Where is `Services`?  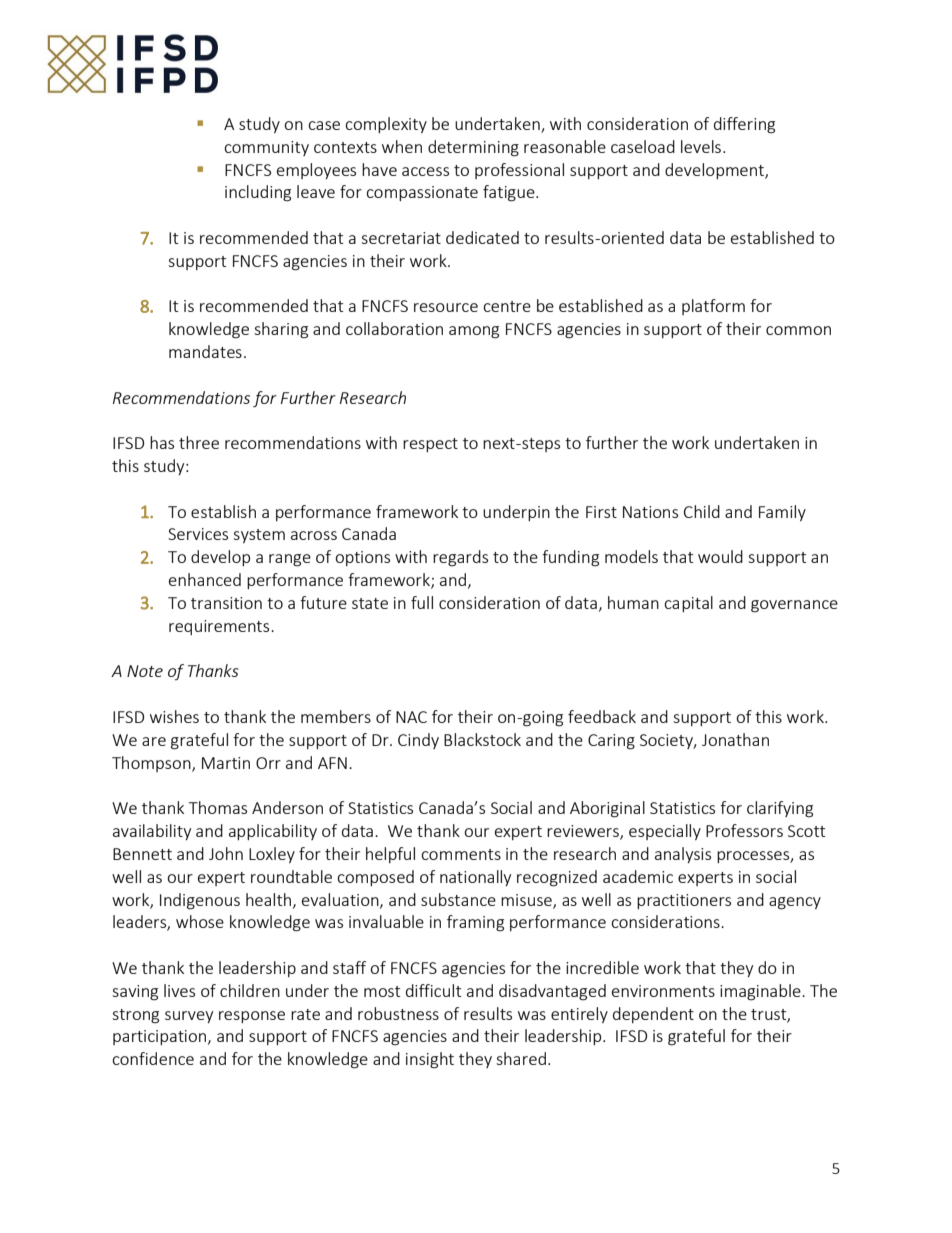
Services is located at coordinates (198, 534).
